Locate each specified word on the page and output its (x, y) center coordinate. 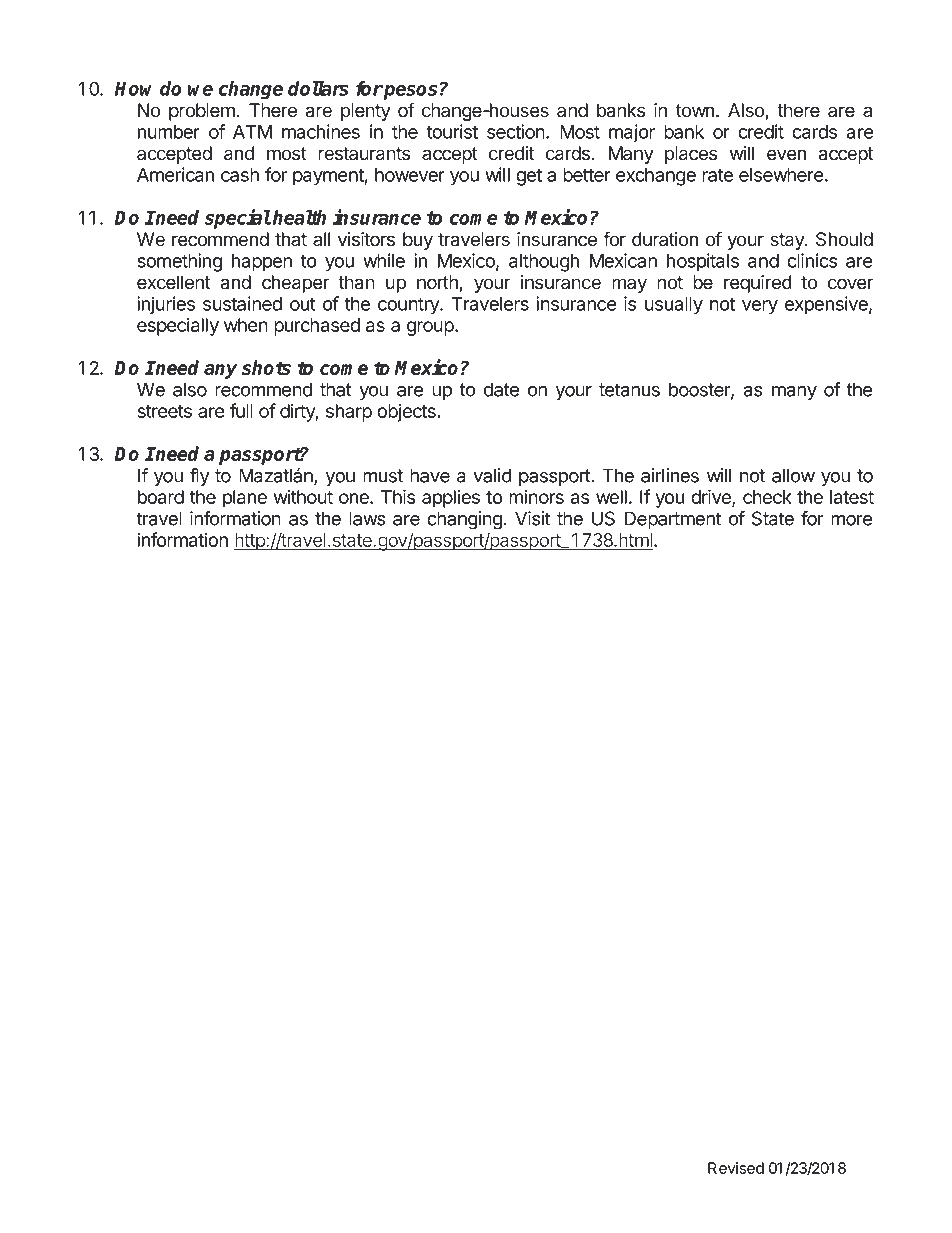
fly (200, 477)
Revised (736, 1168)
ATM (252, 132)
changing (465, 520)
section (517, 131)
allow (793, 475)
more (852, 520)
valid (492, 475)
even (786, 155)
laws (367, 518)
